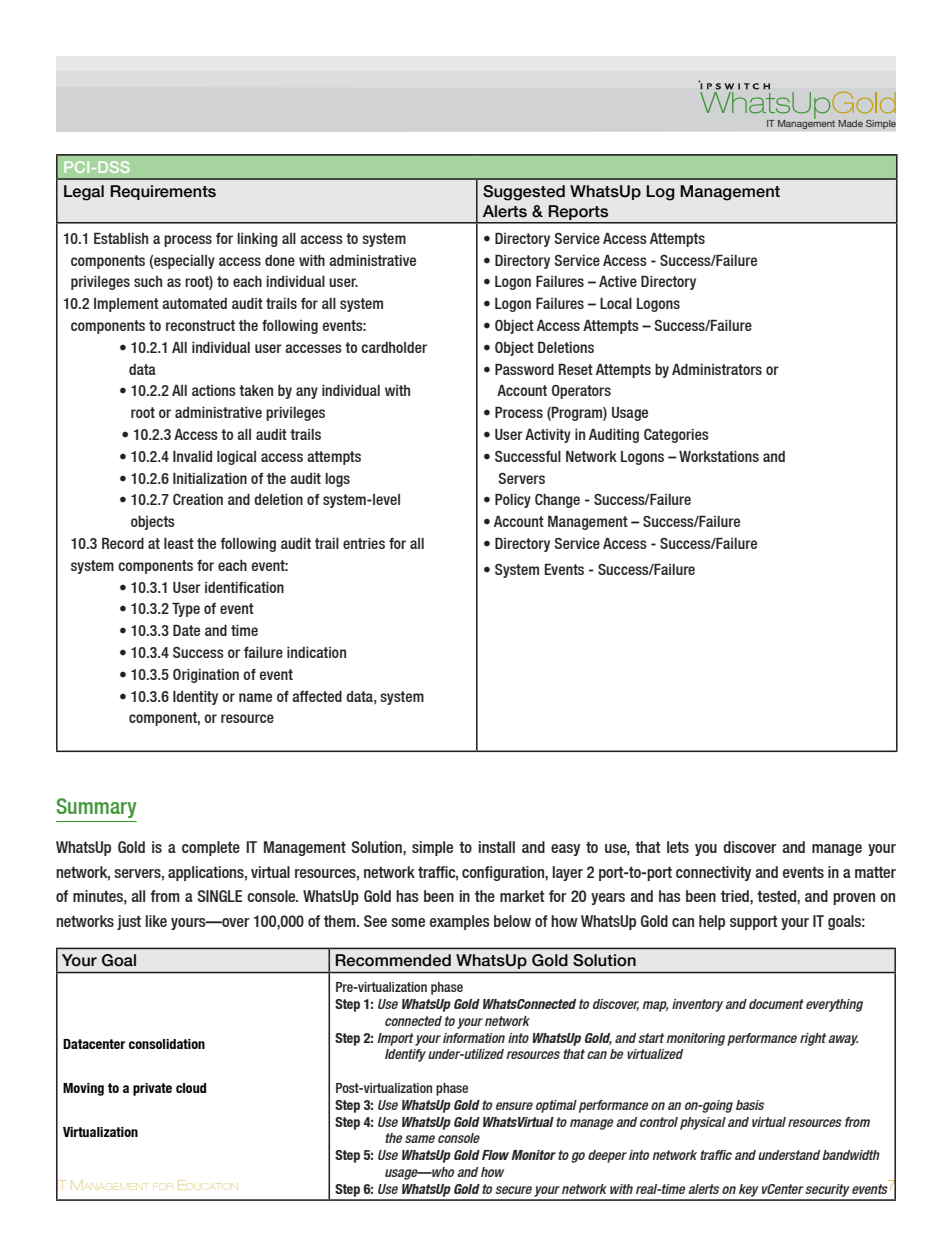 The width and height of the image is (952, 1233). I want to click on Requirements, so click(163, 192).
